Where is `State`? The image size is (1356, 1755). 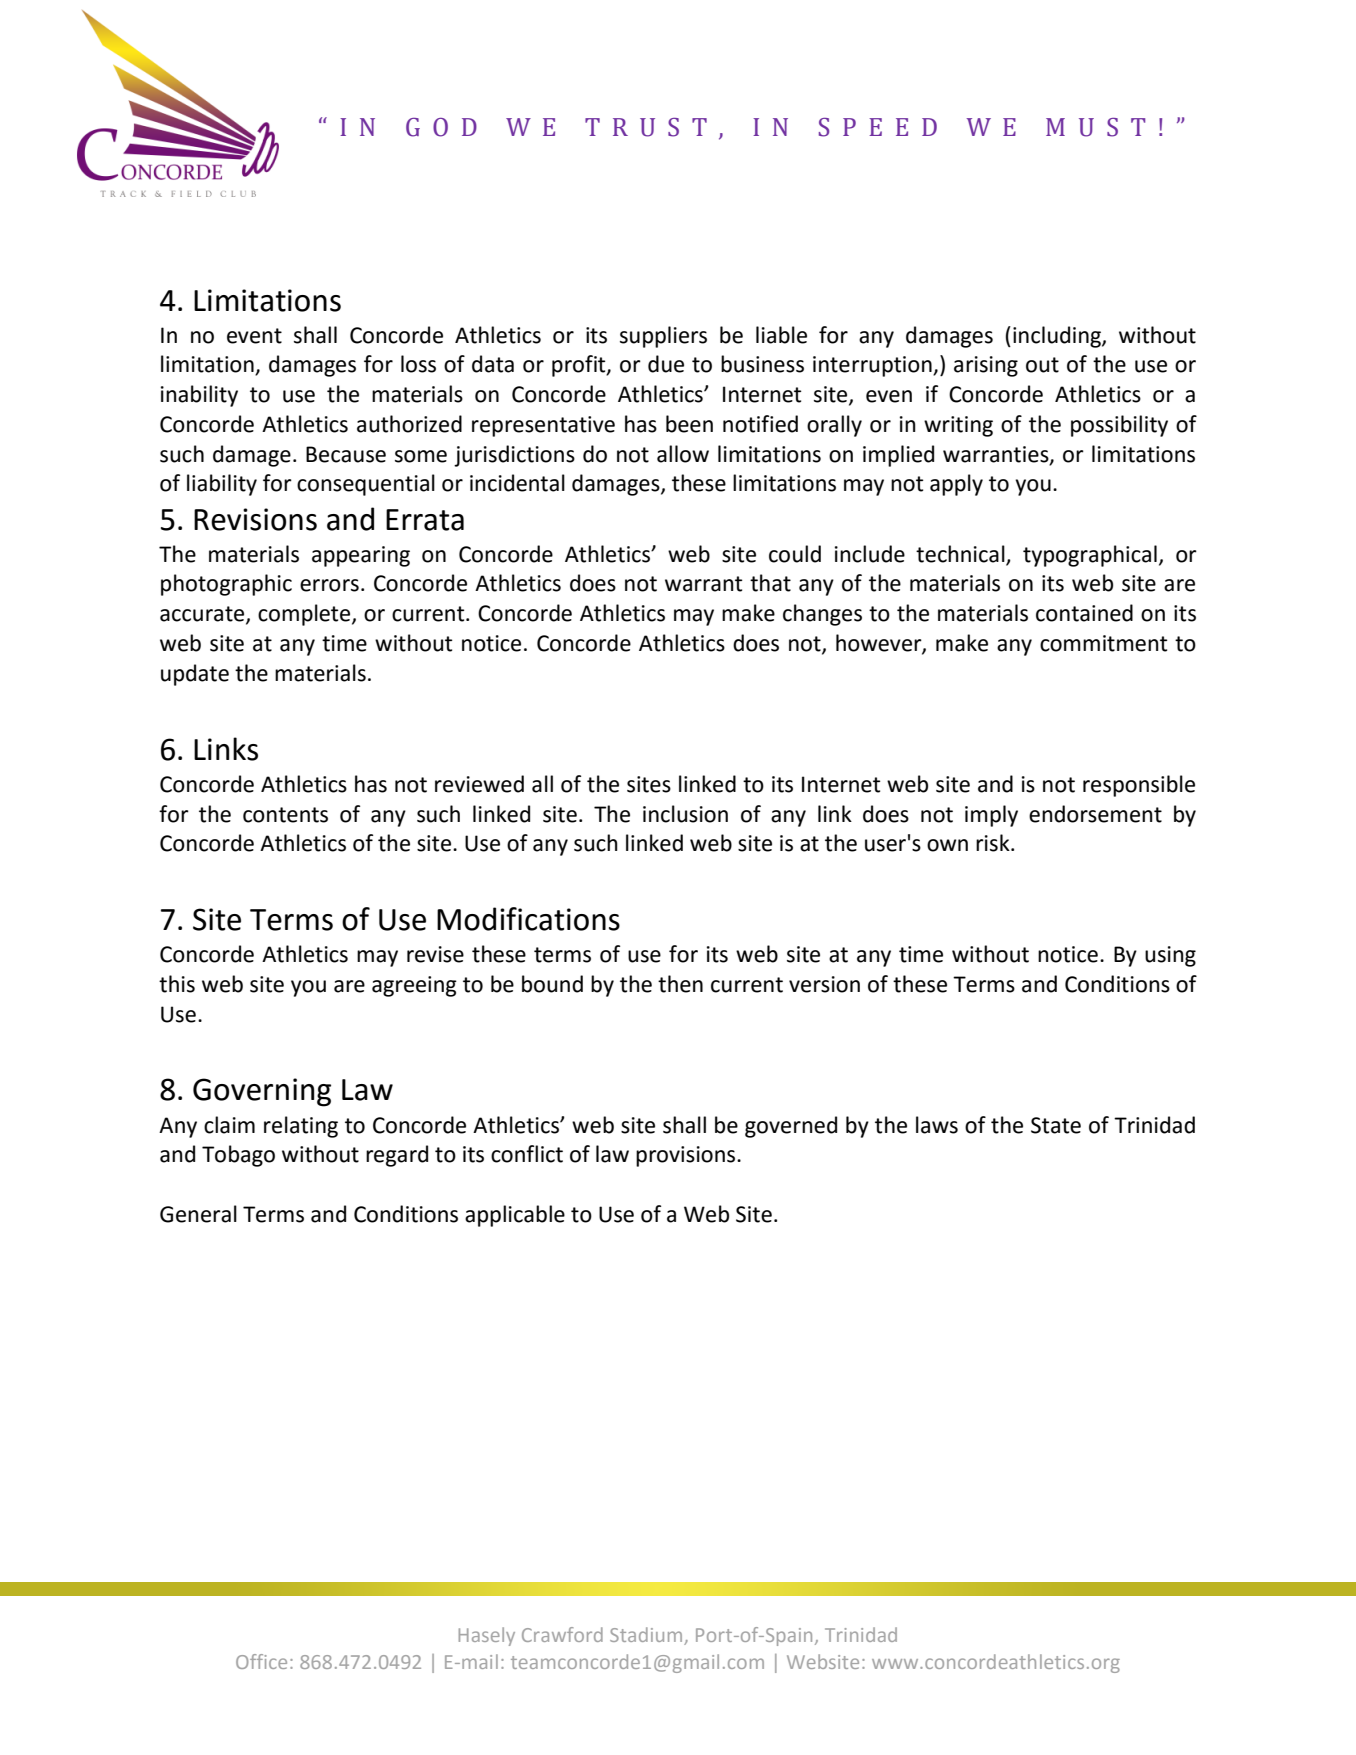 State is located at coordinates (1056, 1125).
